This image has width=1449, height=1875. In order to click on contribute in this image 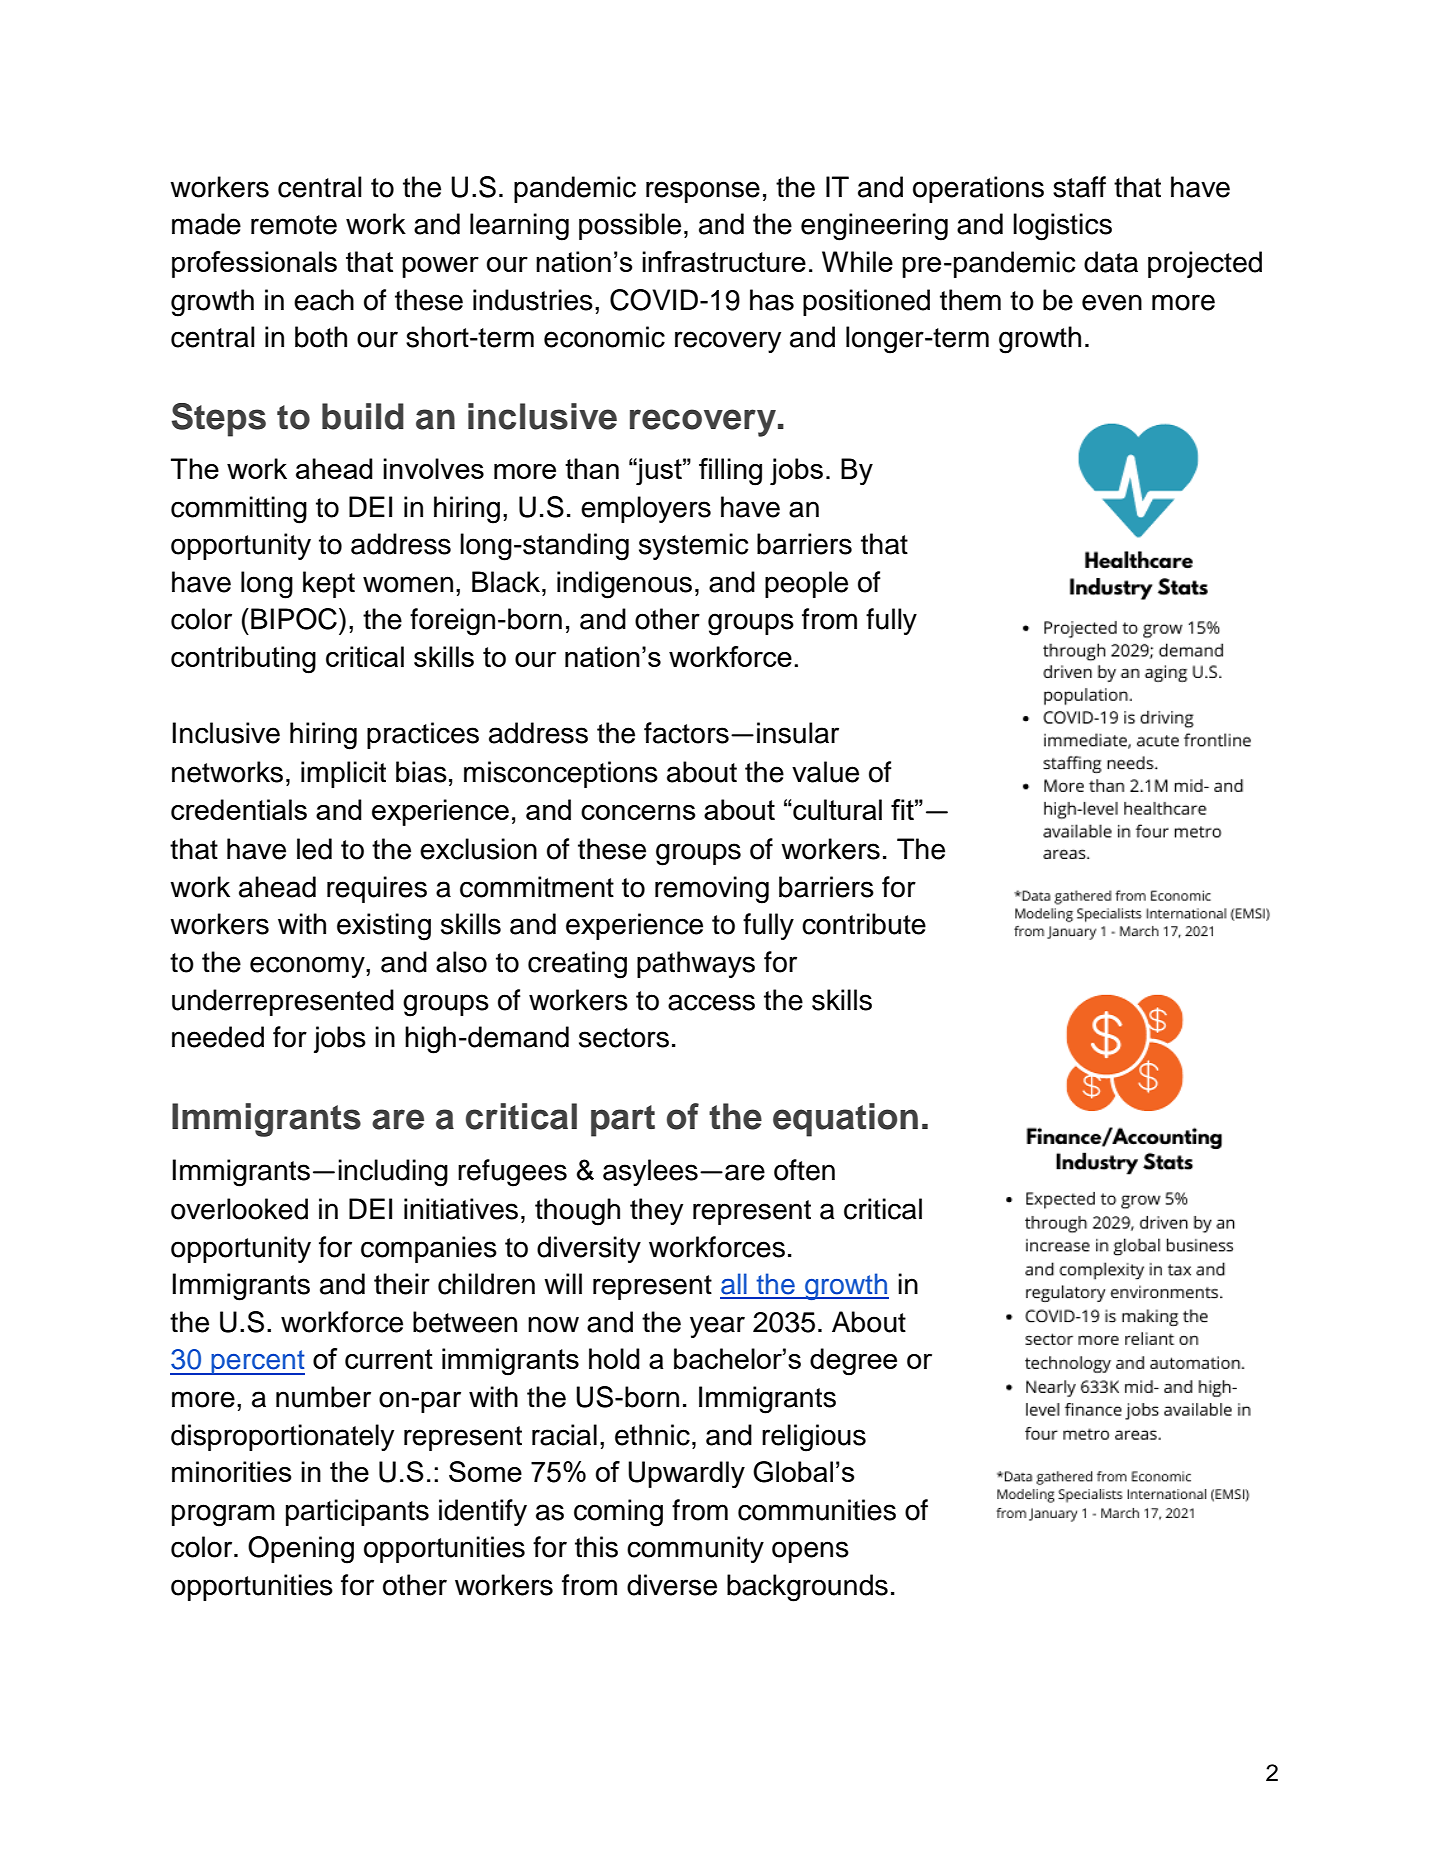, I will do `click(864, 924)`.
